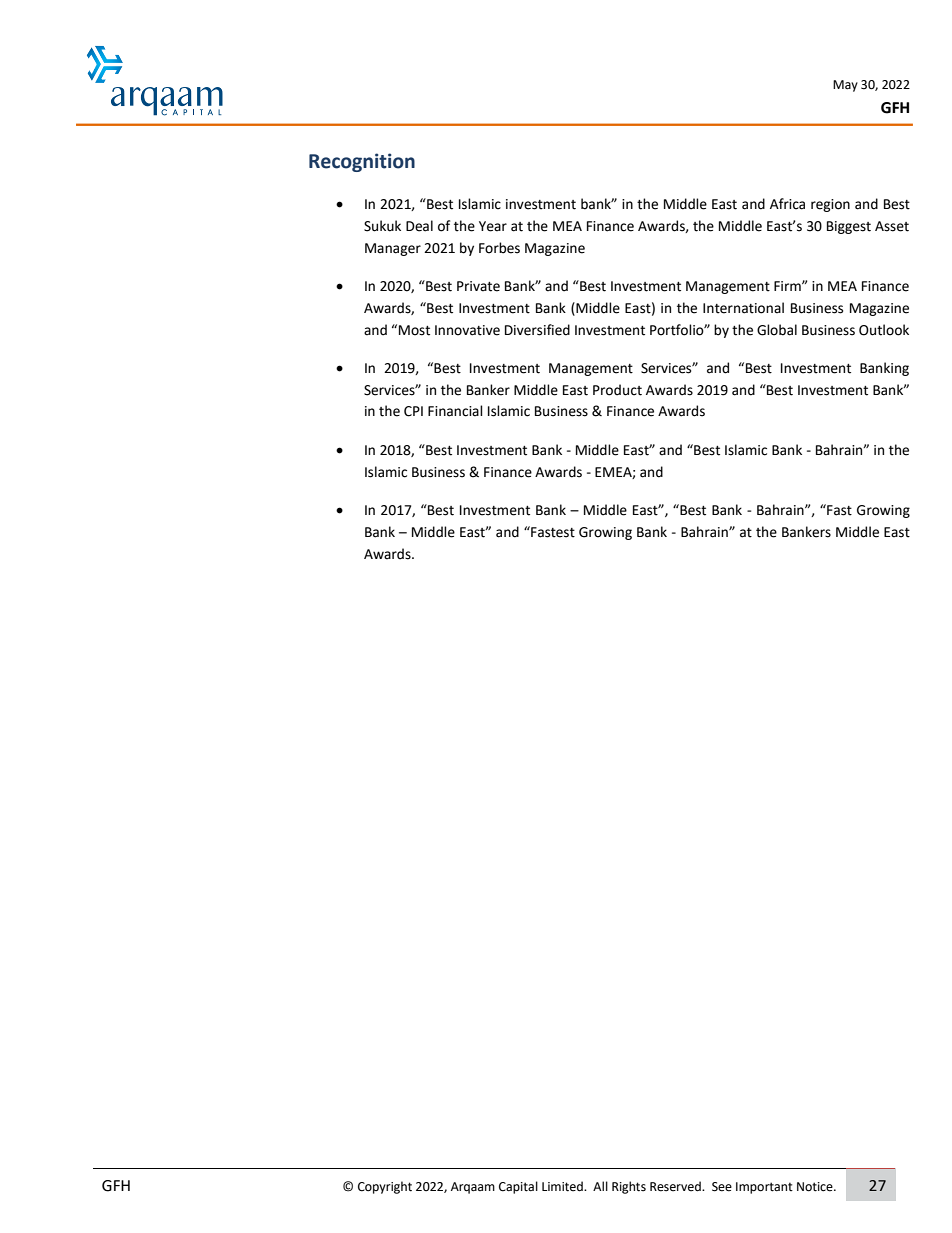 The width and height of the image is (952, 1233). What do you see at coordinates (816, 1187) in the image?
I see `Notice` at bounding box center [816, 1187].
